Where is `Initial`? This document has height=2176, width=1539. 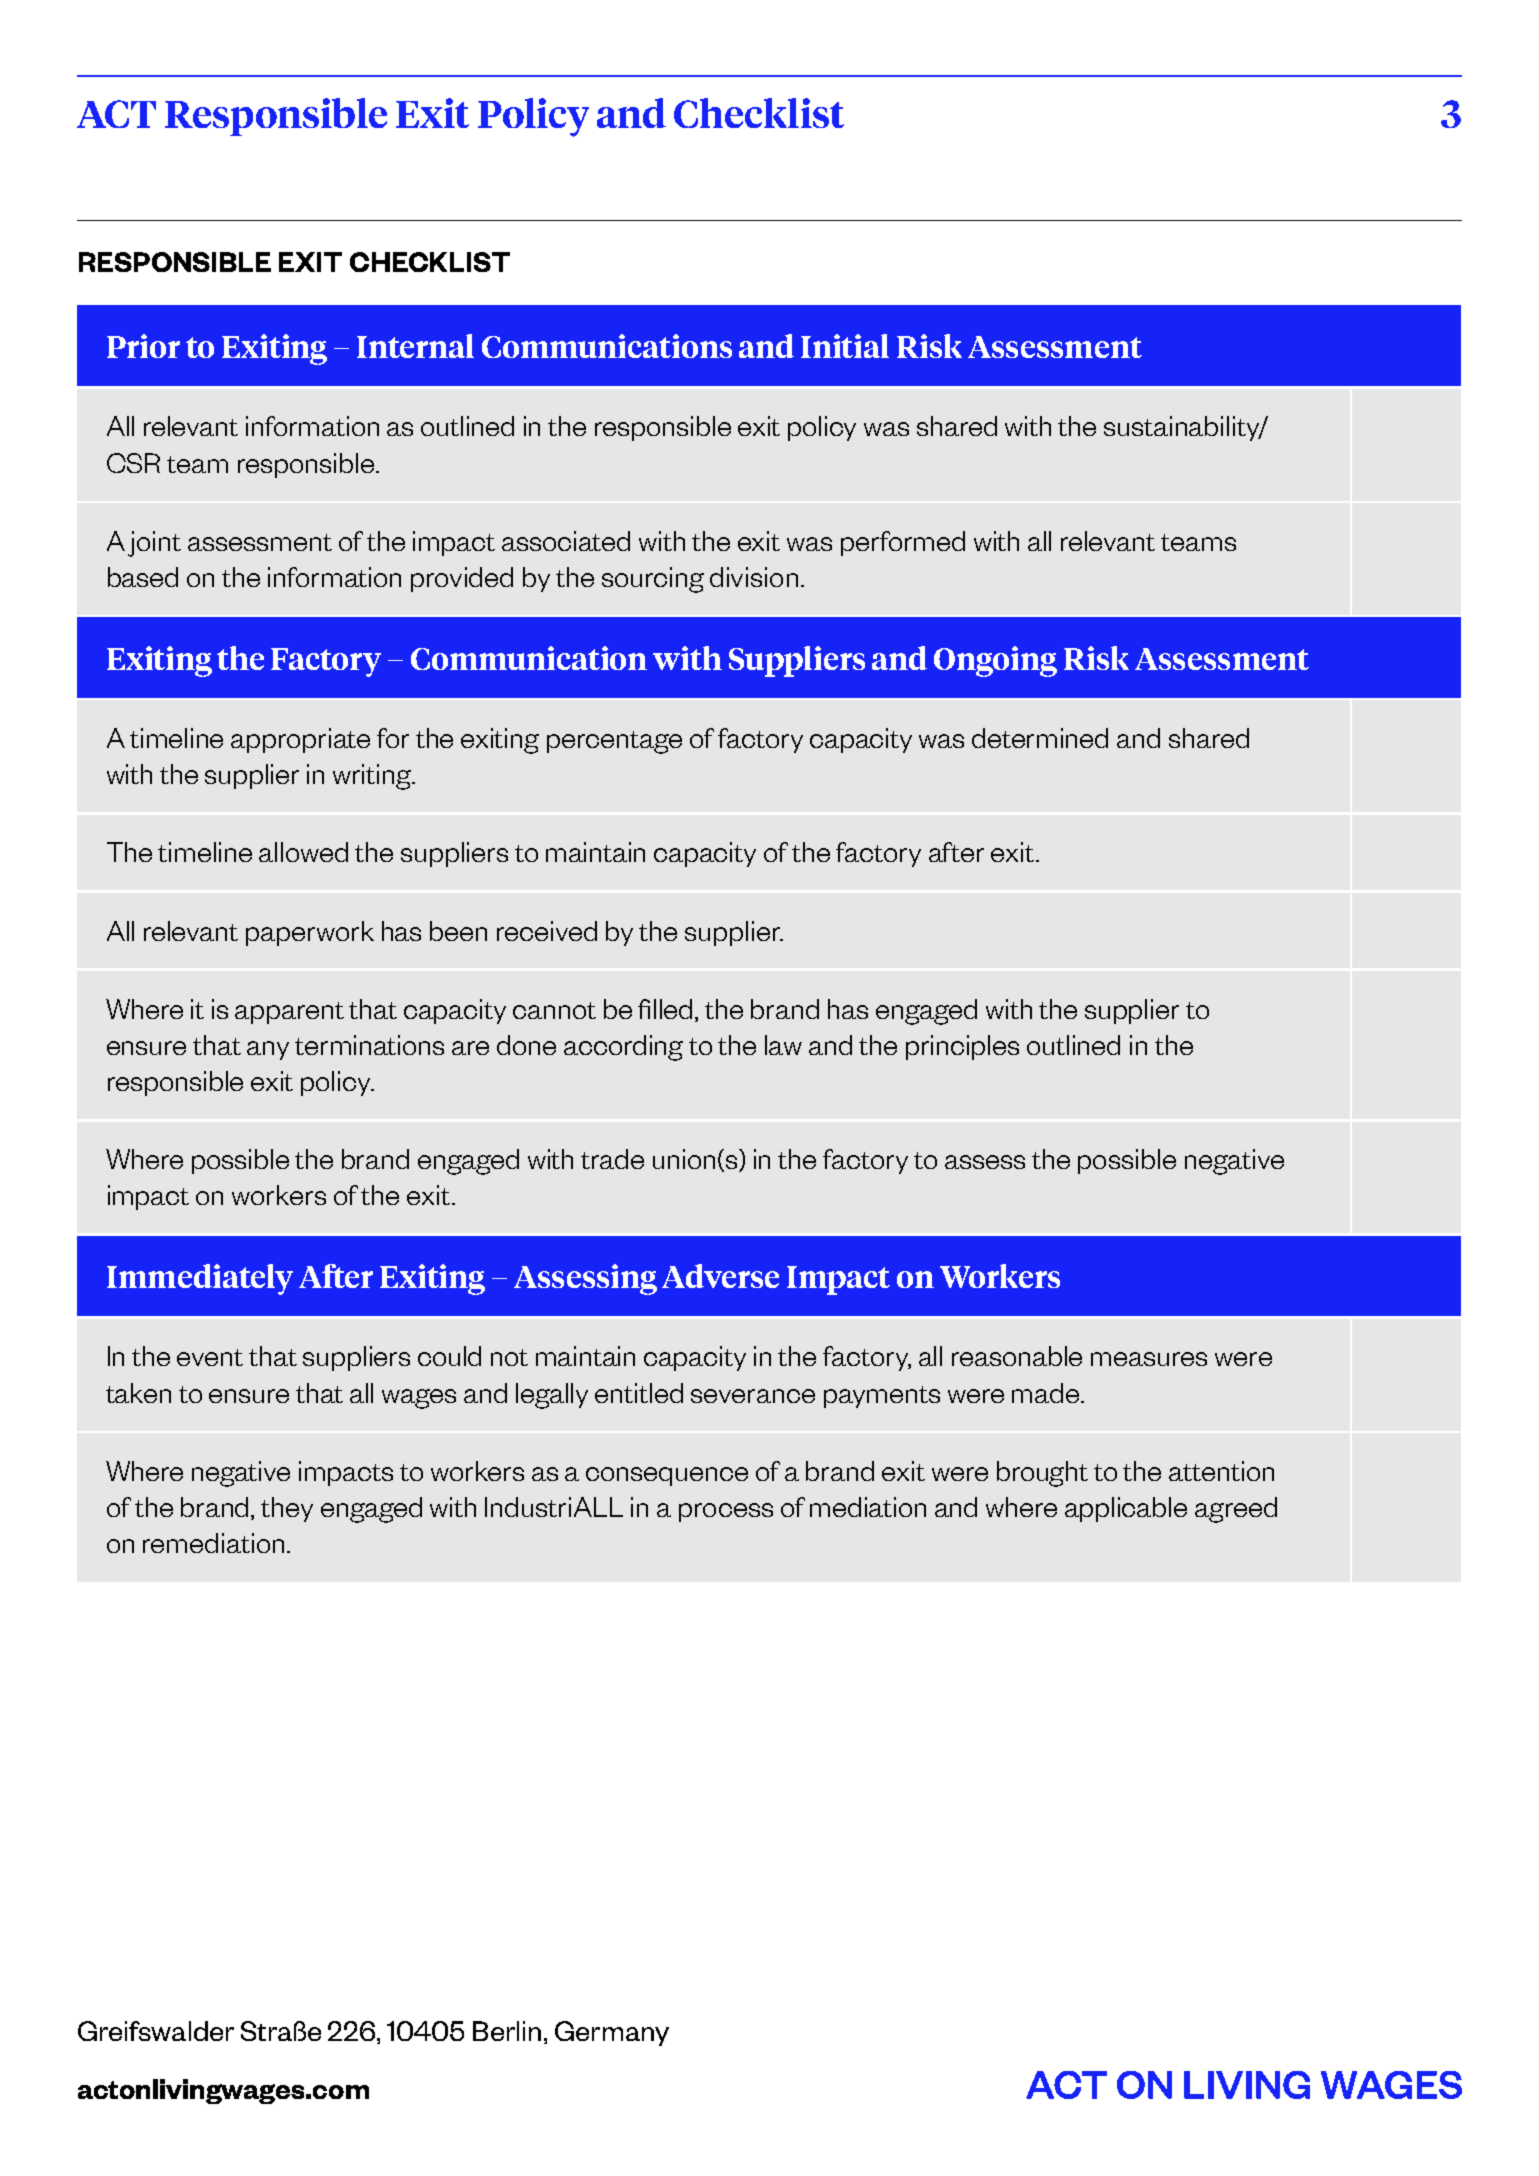 Initial is located at coordinates (845, 346).
